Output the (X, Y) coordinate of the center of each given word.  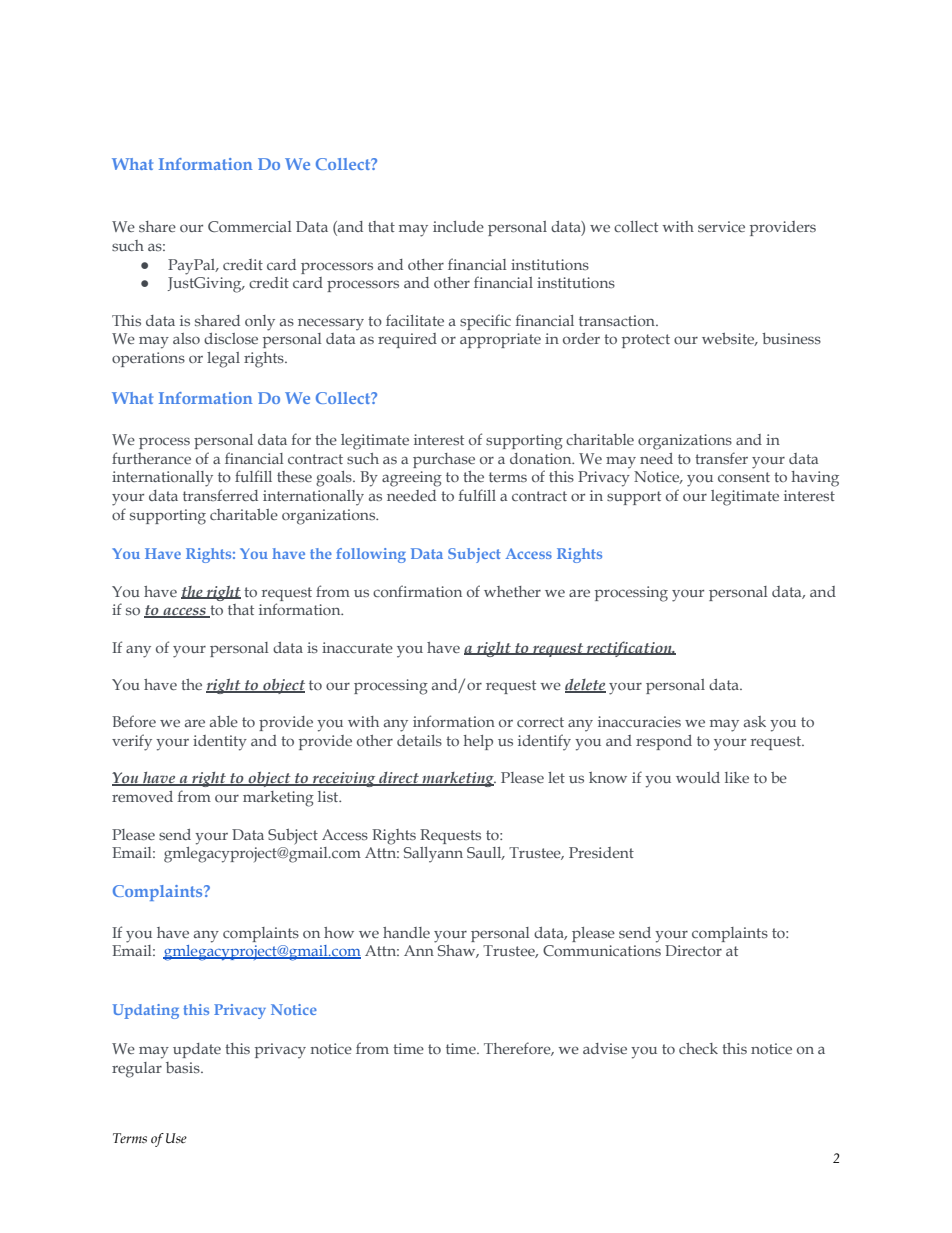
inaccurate (357, 647)
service (721, 226)
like (737, 777)
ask (755, 721)
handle (406, 932)
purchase (444, 460)
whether (512, 591)
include (458, 226)
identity (220, 743)
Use (176, 1138)
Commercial (250, 226)
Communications (602, 950)
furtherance (151, 458)
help (478, 742)
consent (744, 477)
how (339, 932)
